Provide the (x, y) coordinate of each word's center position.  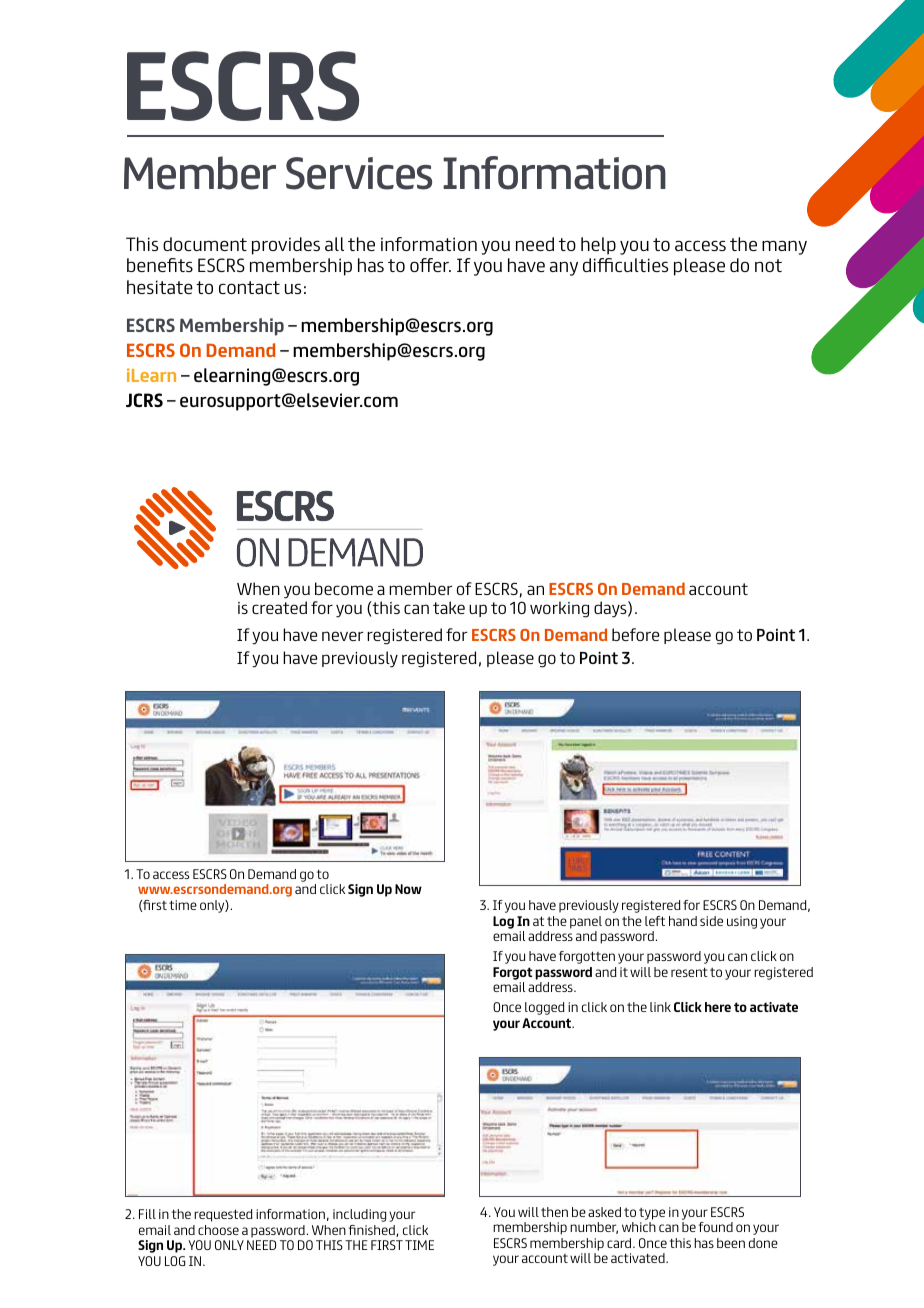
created (279, 607)
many (784, 247)
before (635, 634)
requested (223, 1215)
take (449, 607)
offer (430, 265)
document (205, 244)
